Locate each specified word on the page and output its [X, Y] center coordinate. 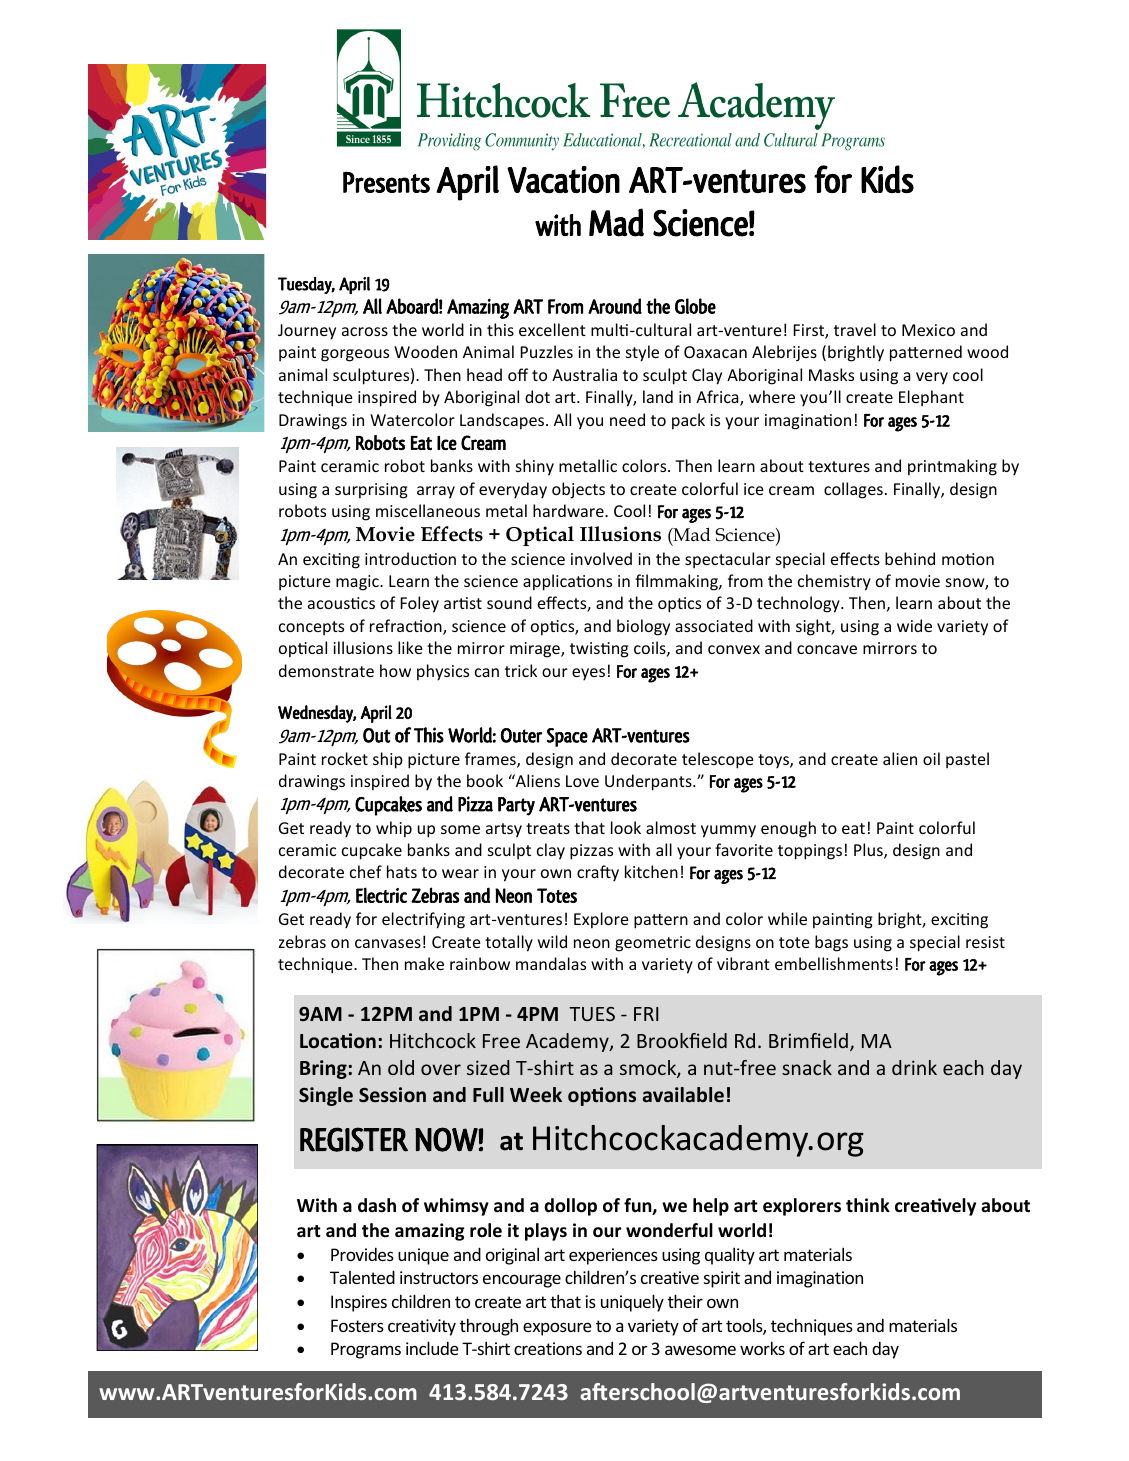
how [395, 670]
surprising [371, 491]
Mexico [928, 330]
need [627, 419]
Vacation [563, 179]
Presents [386, 182]
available [683, 1095]
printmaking [952, 467]
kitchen [651, 871]
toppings [810, 852]
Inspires [359, 1303]
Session [392, 1095]
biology [643, 627]
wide [914, 625]
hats [402, 871]
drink [914, 1067]
